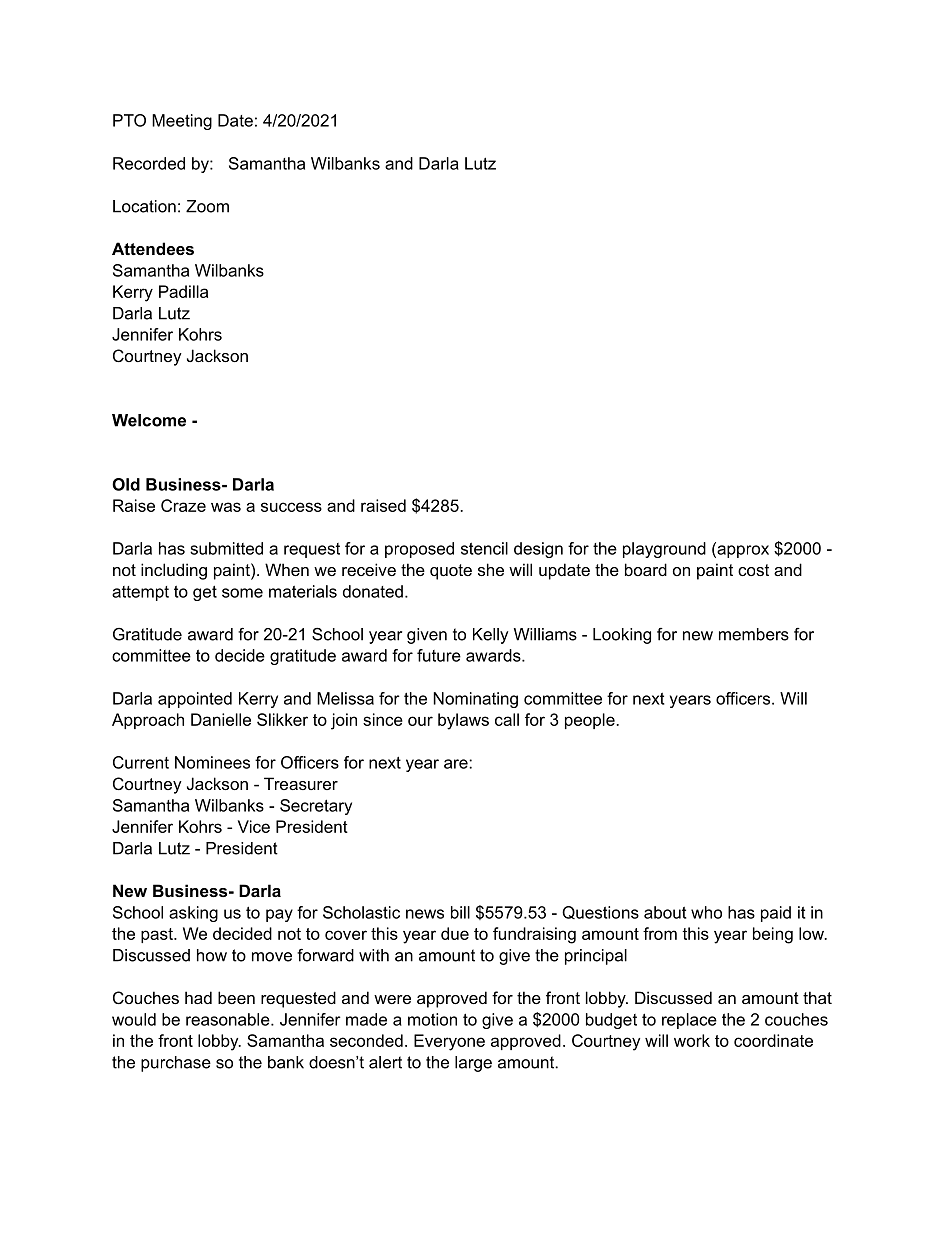 The height and width of the page is (1233, 952). I want to click on people, so click(591, 721).
